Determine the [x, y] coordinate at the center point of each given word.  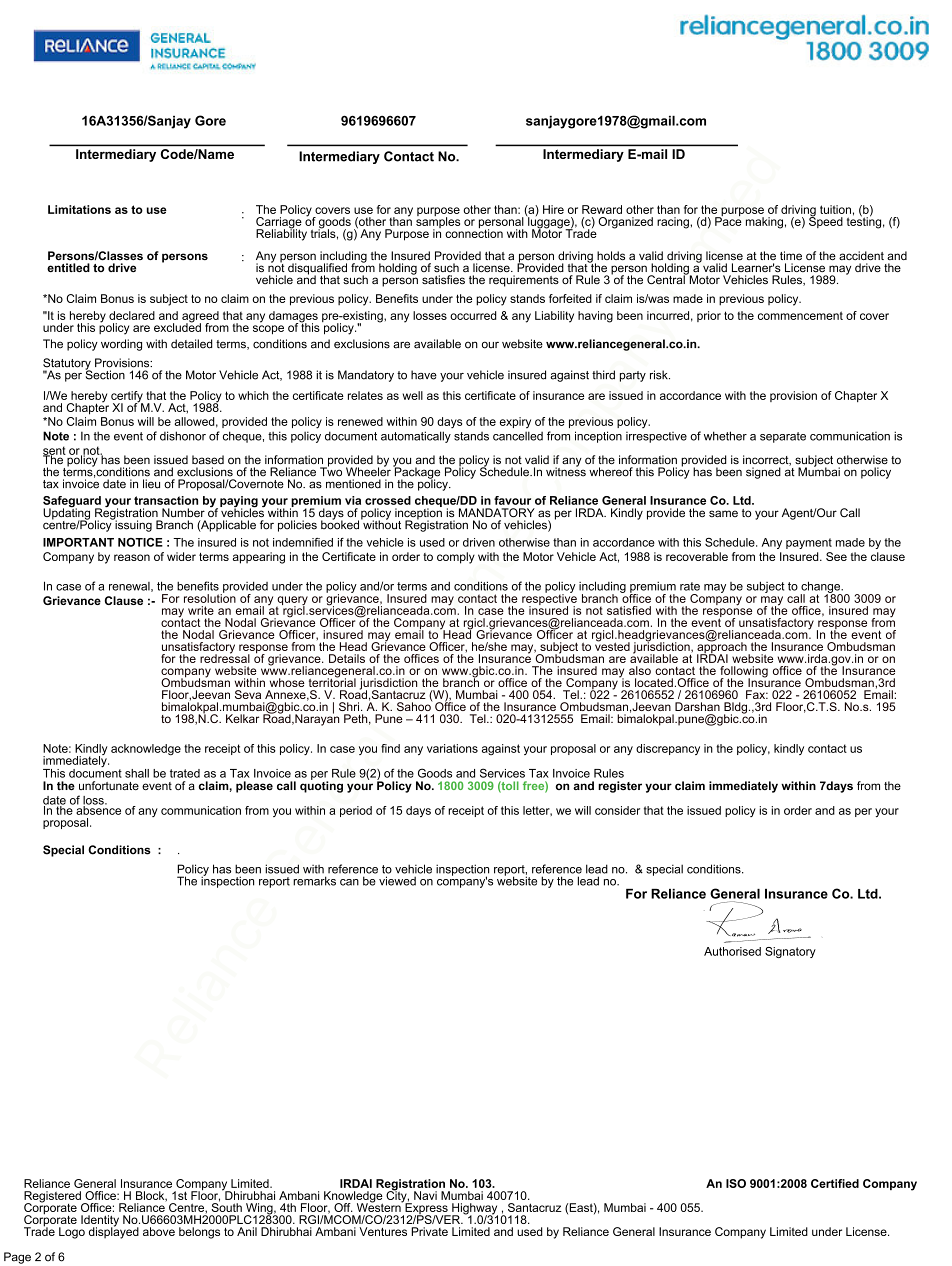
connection [474, 232]
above [159, 1231]
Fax [757, 694]
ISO [736, 1183]
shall [137, 773]
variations [452, 748]
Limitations [79, 209]
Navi [425, 1195]
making [764, 223]
